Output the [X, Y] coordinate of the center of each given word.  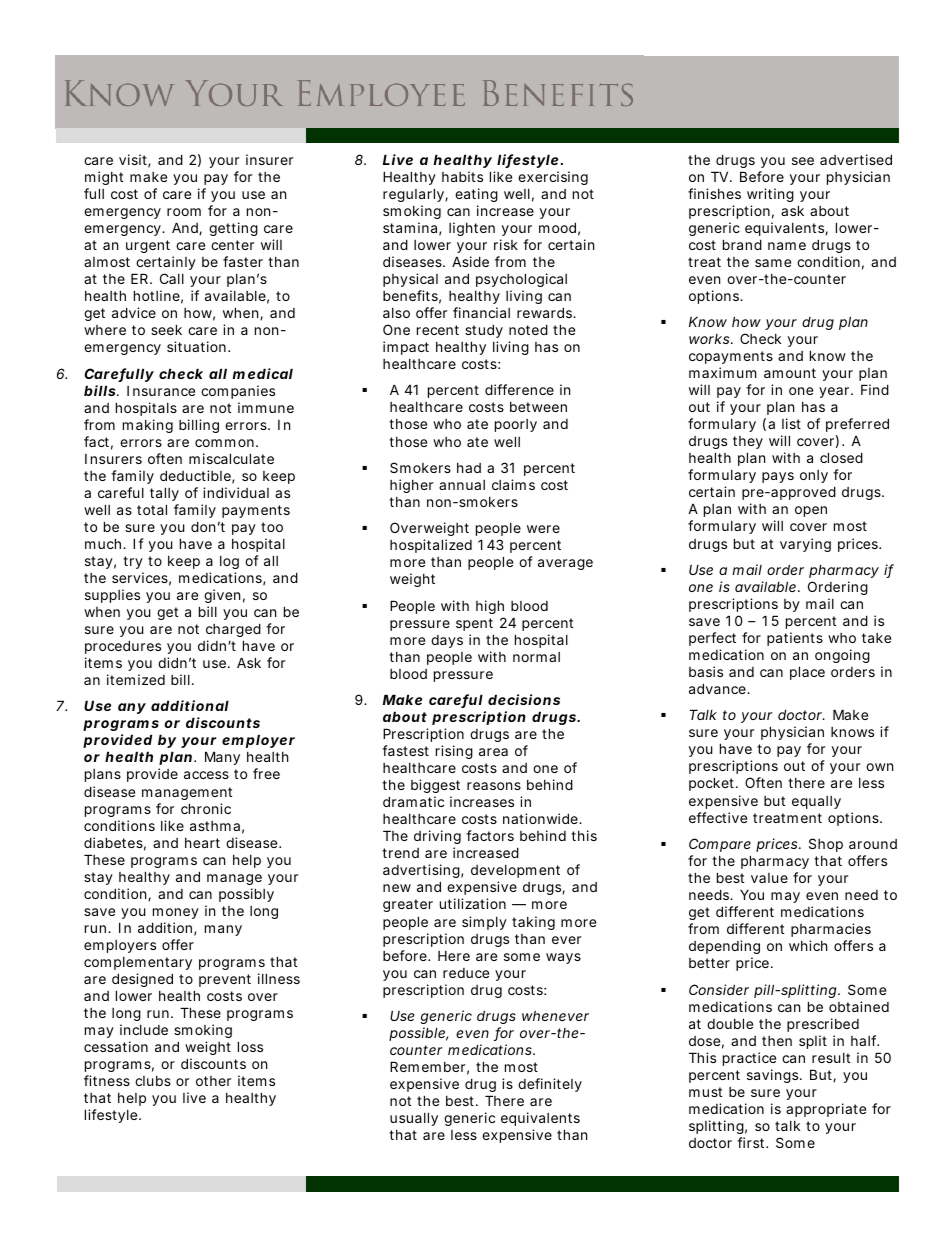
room [184, 212]
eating [476, 195]
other [213, 1081]
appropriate [826, 1110]
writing [770, 195]
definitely [550, 1085]
